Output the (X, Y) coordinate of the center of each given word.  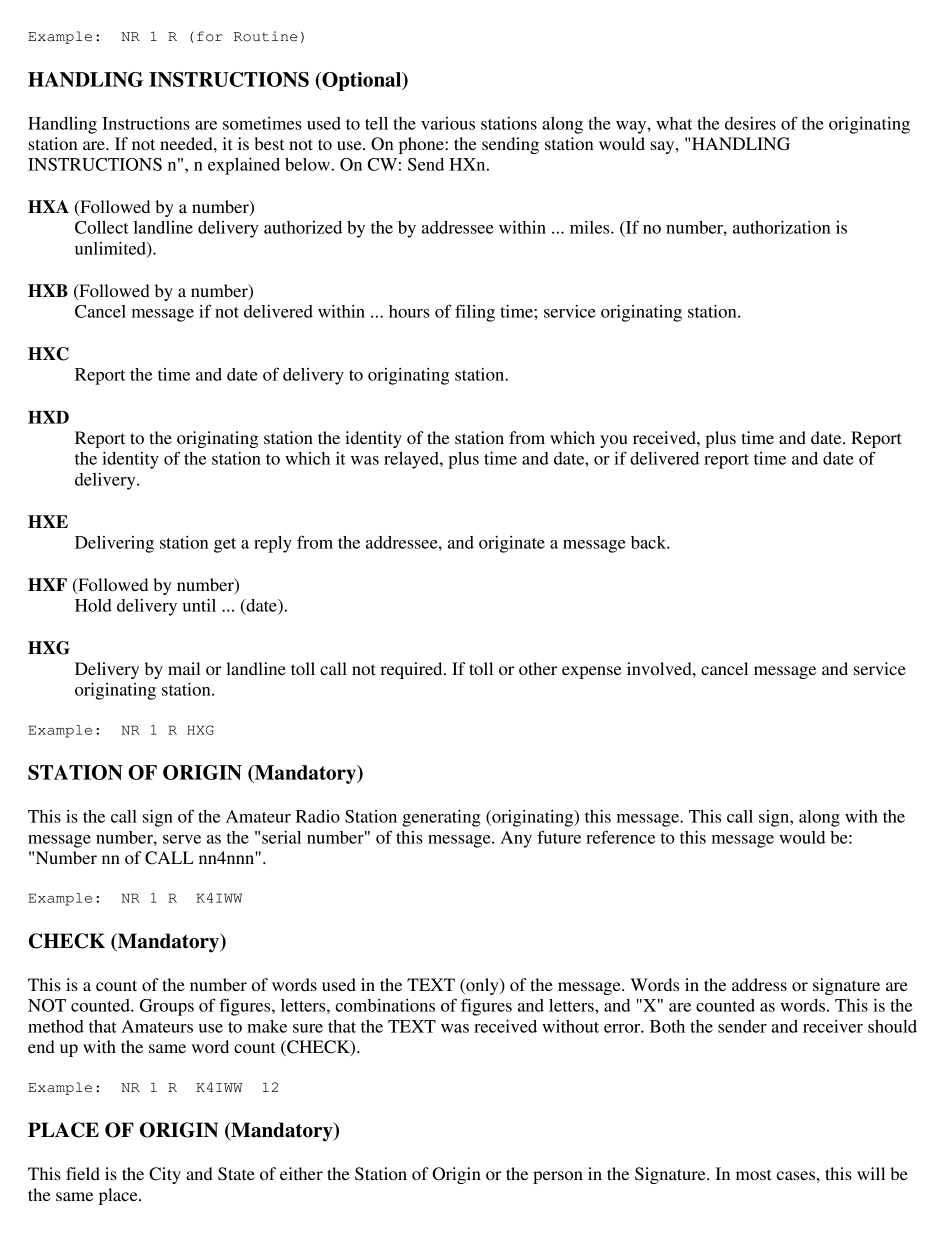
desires (750, 123)
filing (475, 313)
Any (516, 839)
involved (660, 668)
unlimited (111, 249)
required (412, 670)
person (558, 1177)
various (448, 123)
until (199, 605)
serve (182, 839)
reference (620, 837)
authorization (781, 227)
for (210, 36)
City (165, 1175)
